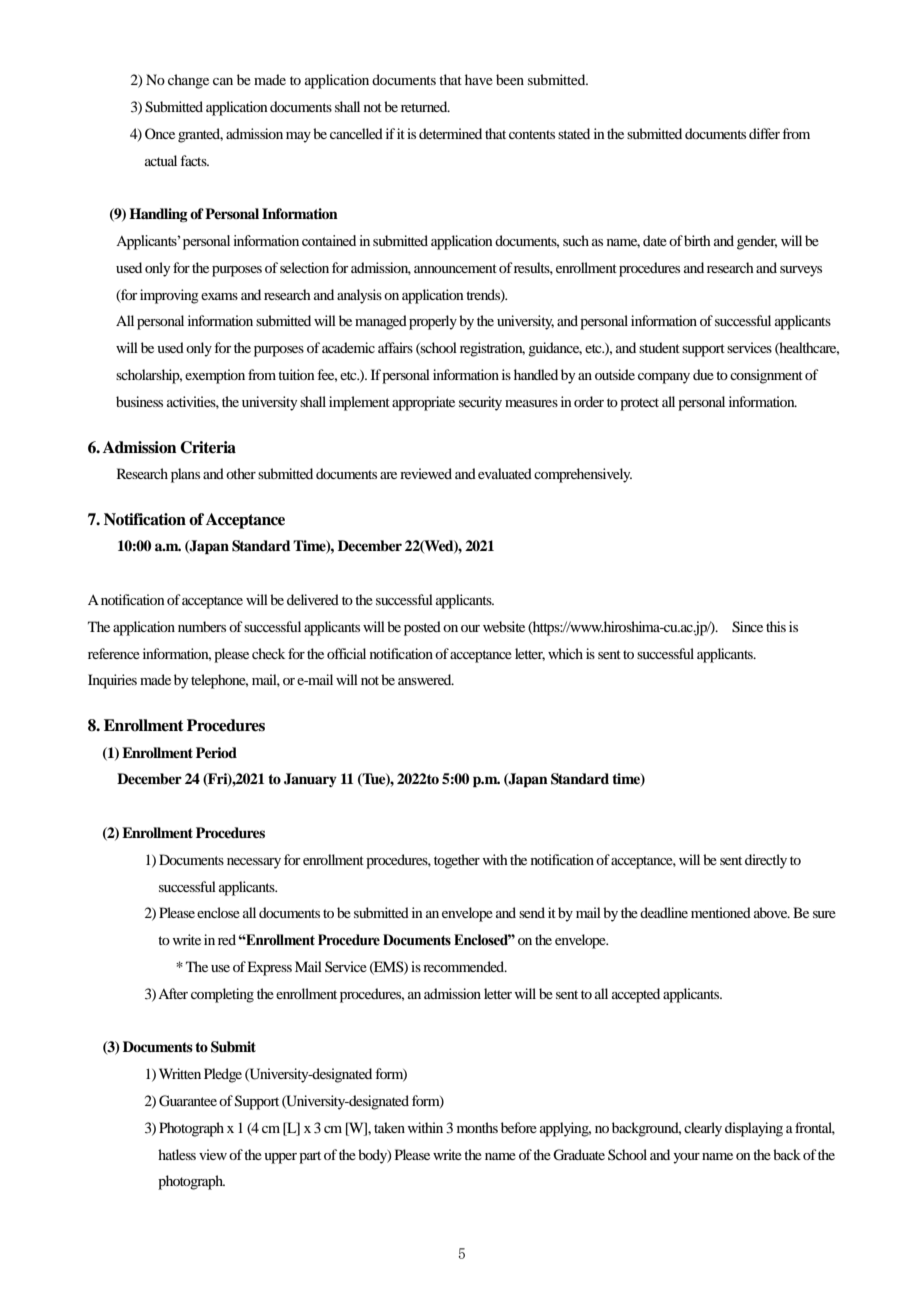  Describe the element at coordinates (505, 473) in the image. I see `evaluated` at that location.
